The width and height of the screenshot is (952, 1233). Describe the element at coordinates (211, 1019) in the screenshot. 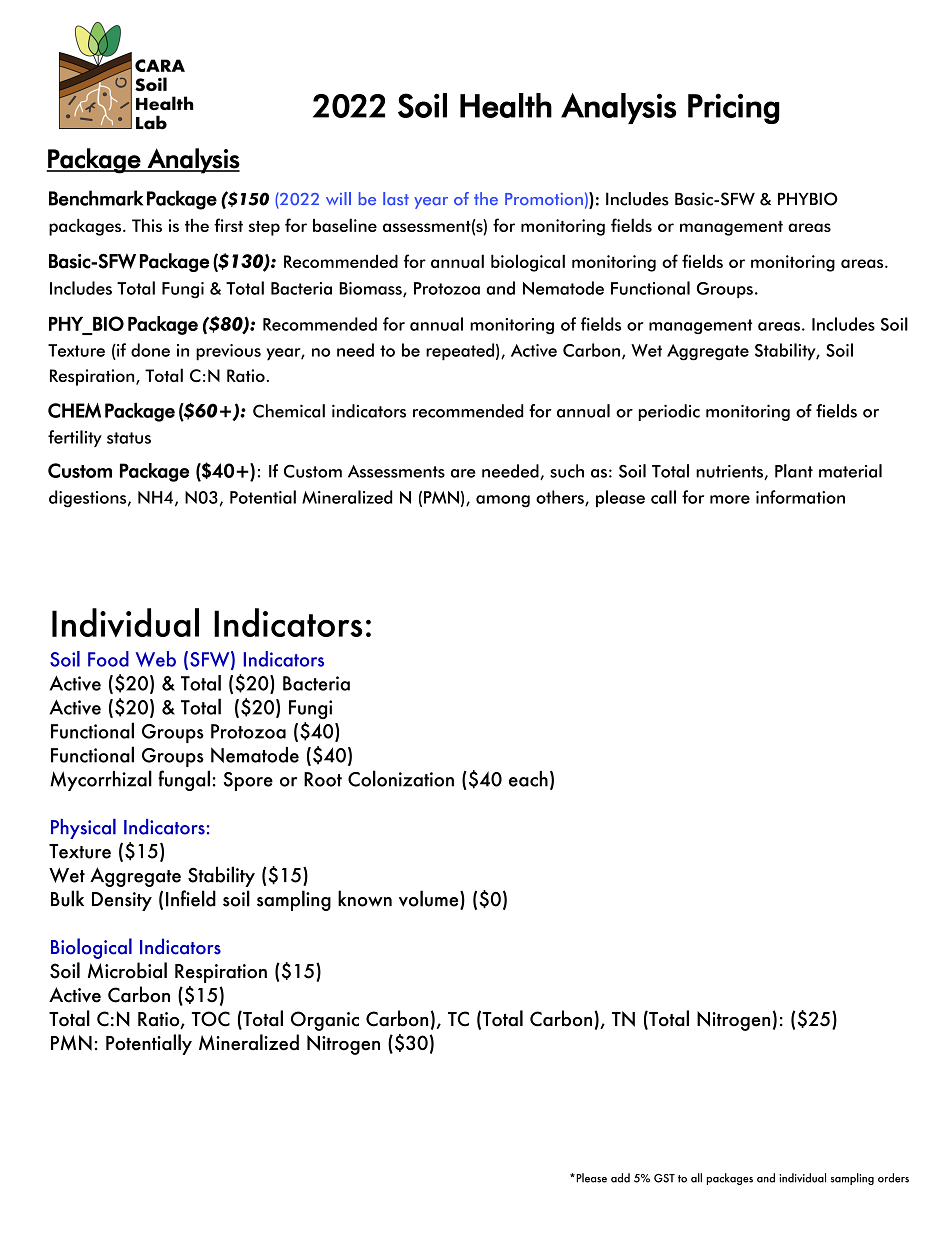

I see `TOC` at that location.
